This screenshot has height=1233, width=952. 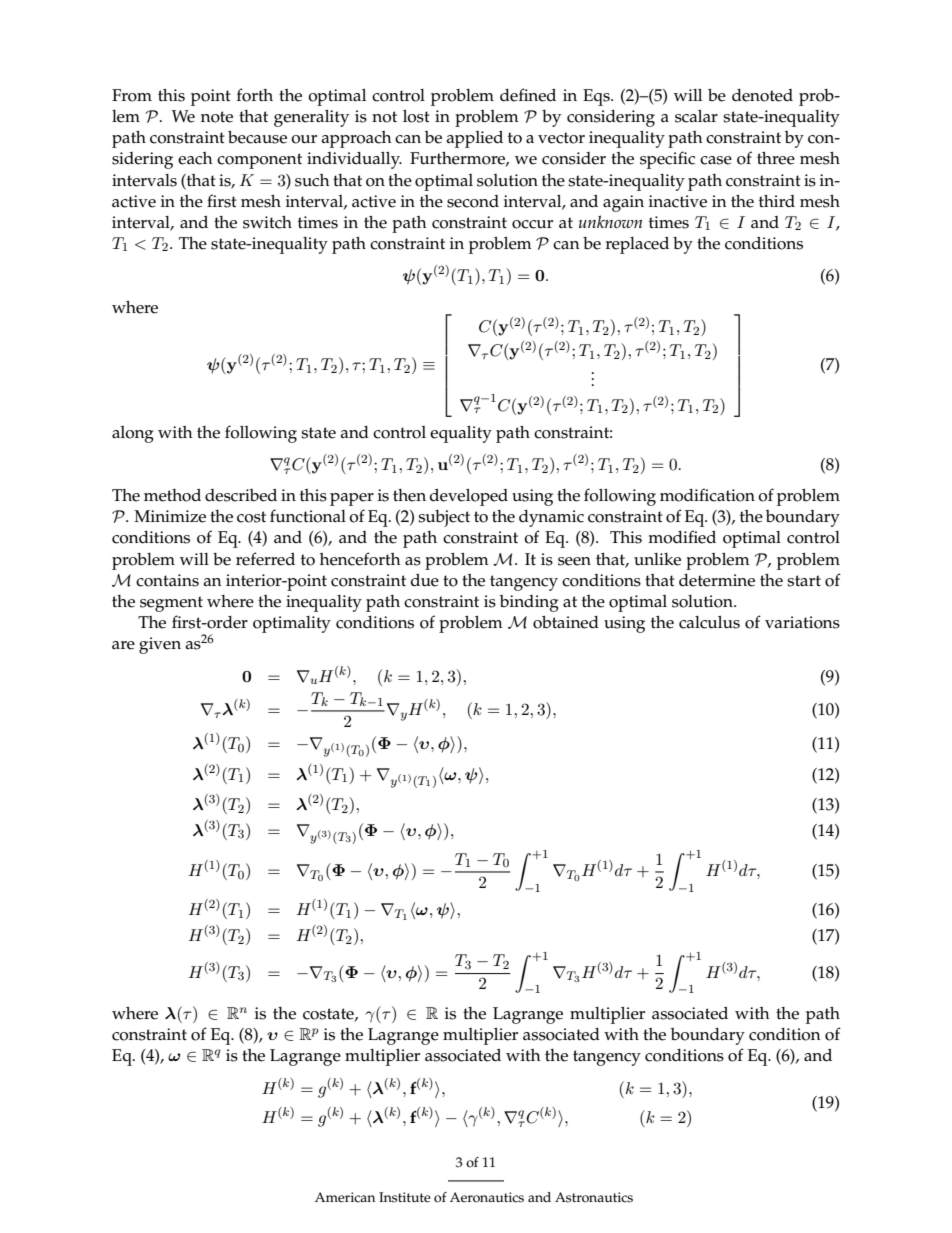 What do you see at coordinates (123, 645) in the screenshot?
I see `are` at bounding box center [123, 645].
